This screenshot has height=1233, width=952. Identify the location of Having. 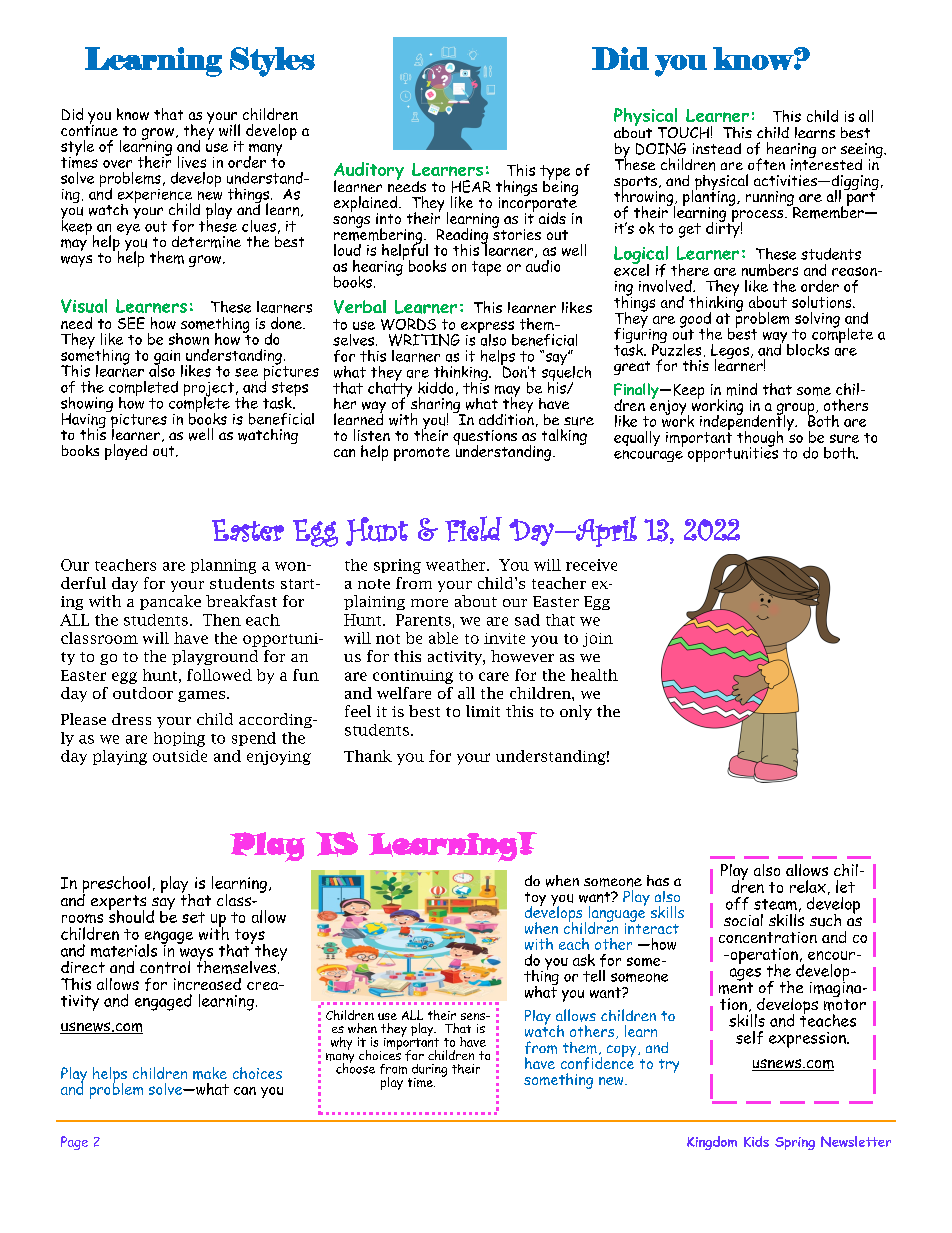
(85, 421).
